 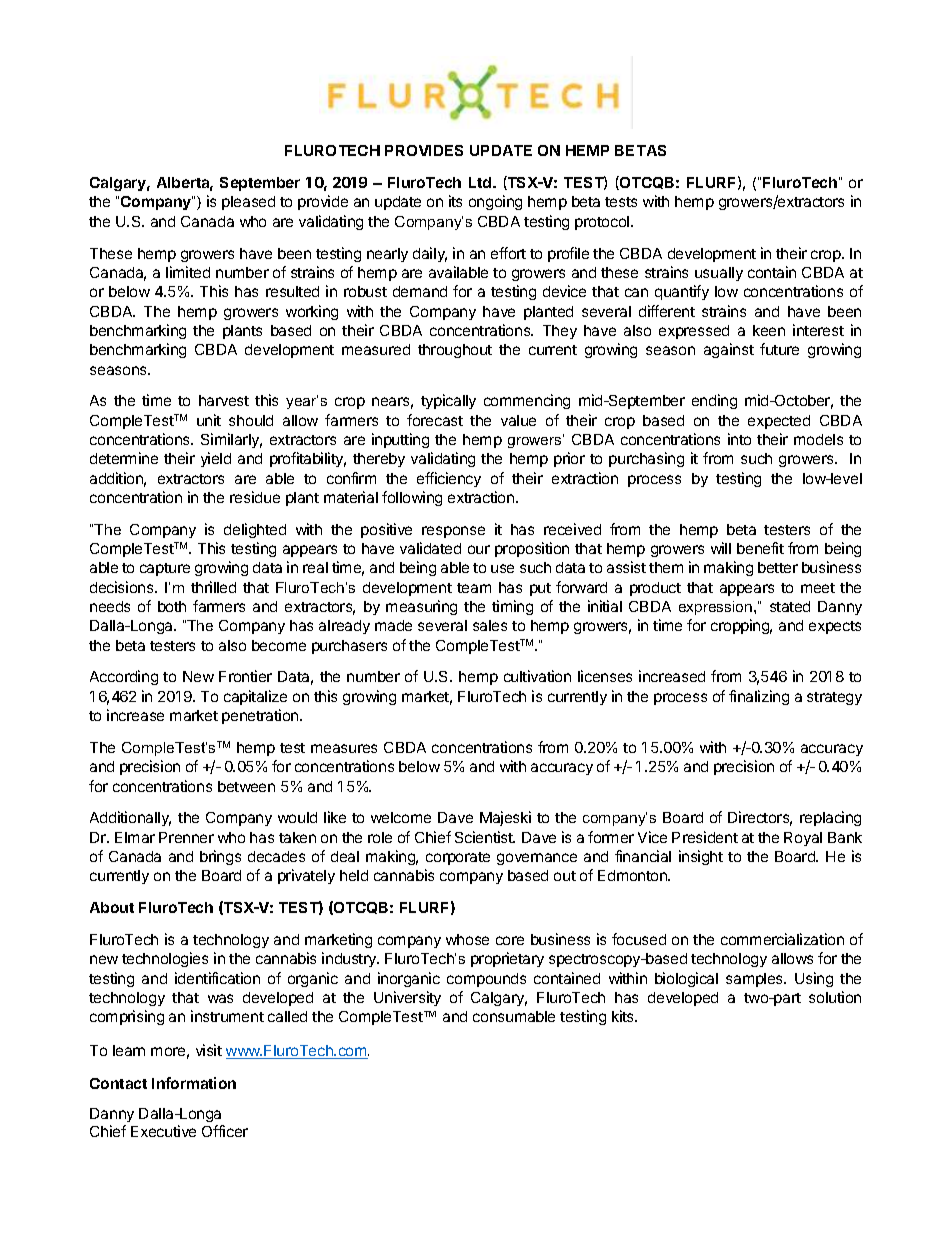 I want to click on residue, so click(x=255, y=497).
